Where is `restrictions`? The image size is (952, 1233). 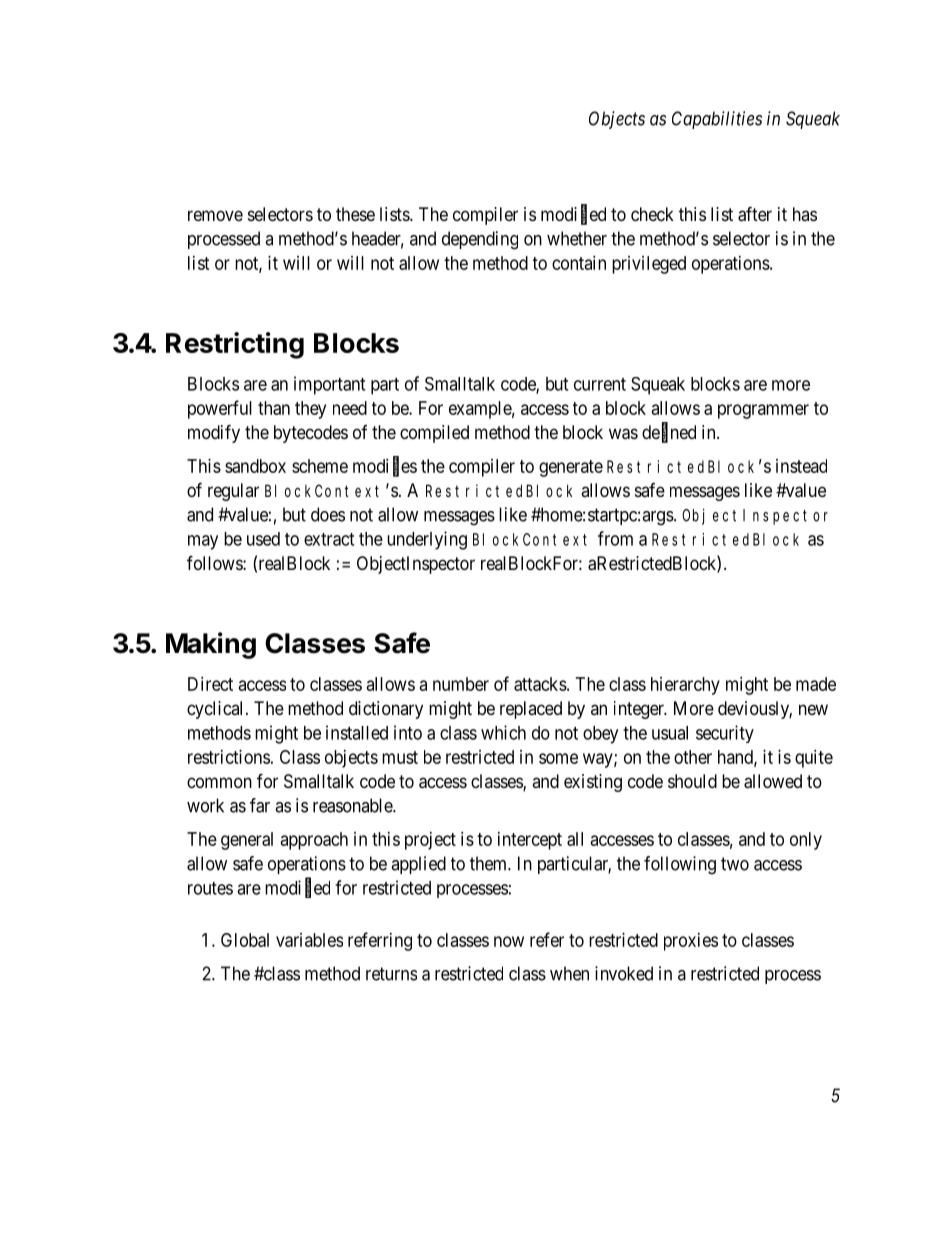 restrictions is located at coordinates (229, 757).
